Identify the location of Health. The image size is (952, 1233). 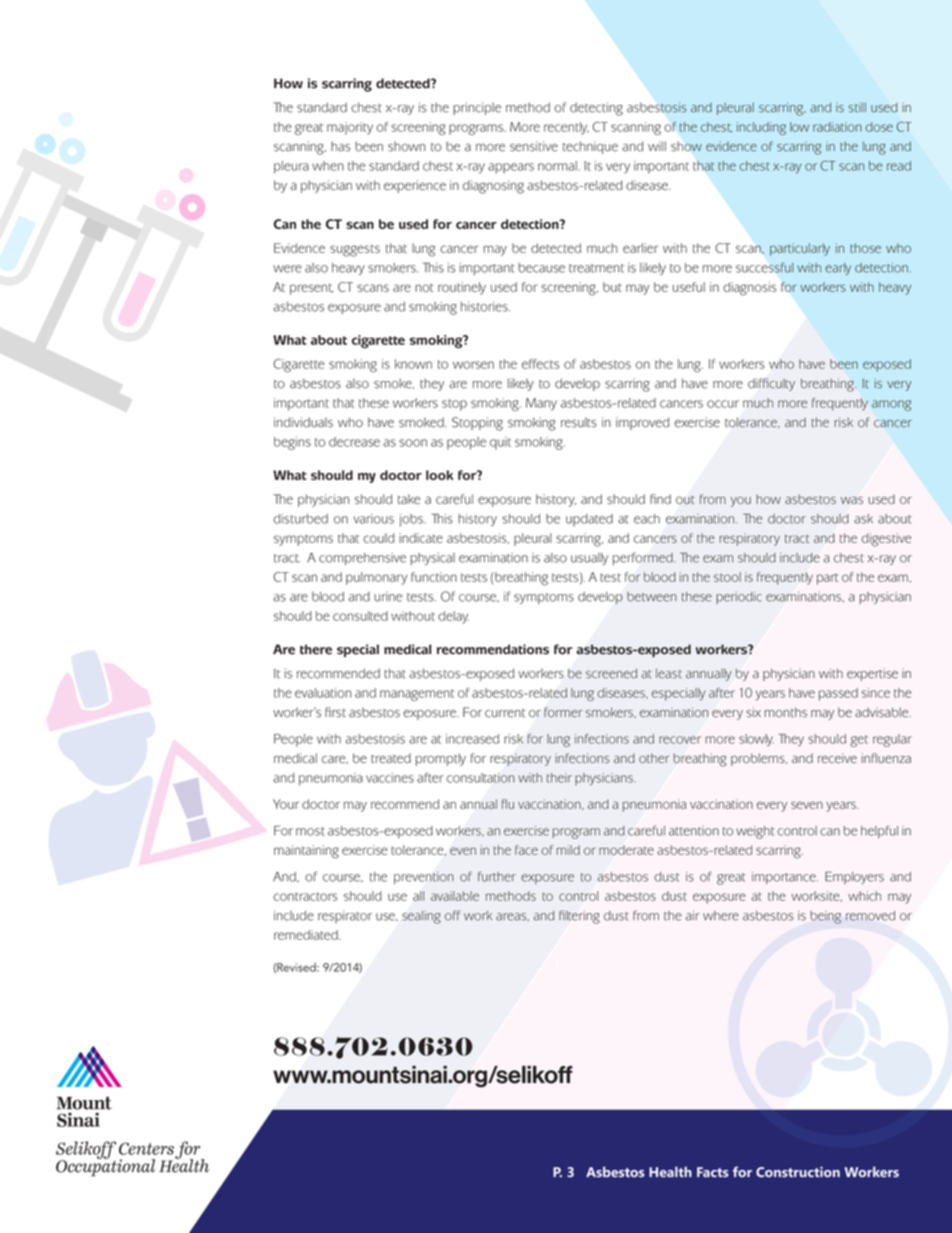
(670, 1171).
